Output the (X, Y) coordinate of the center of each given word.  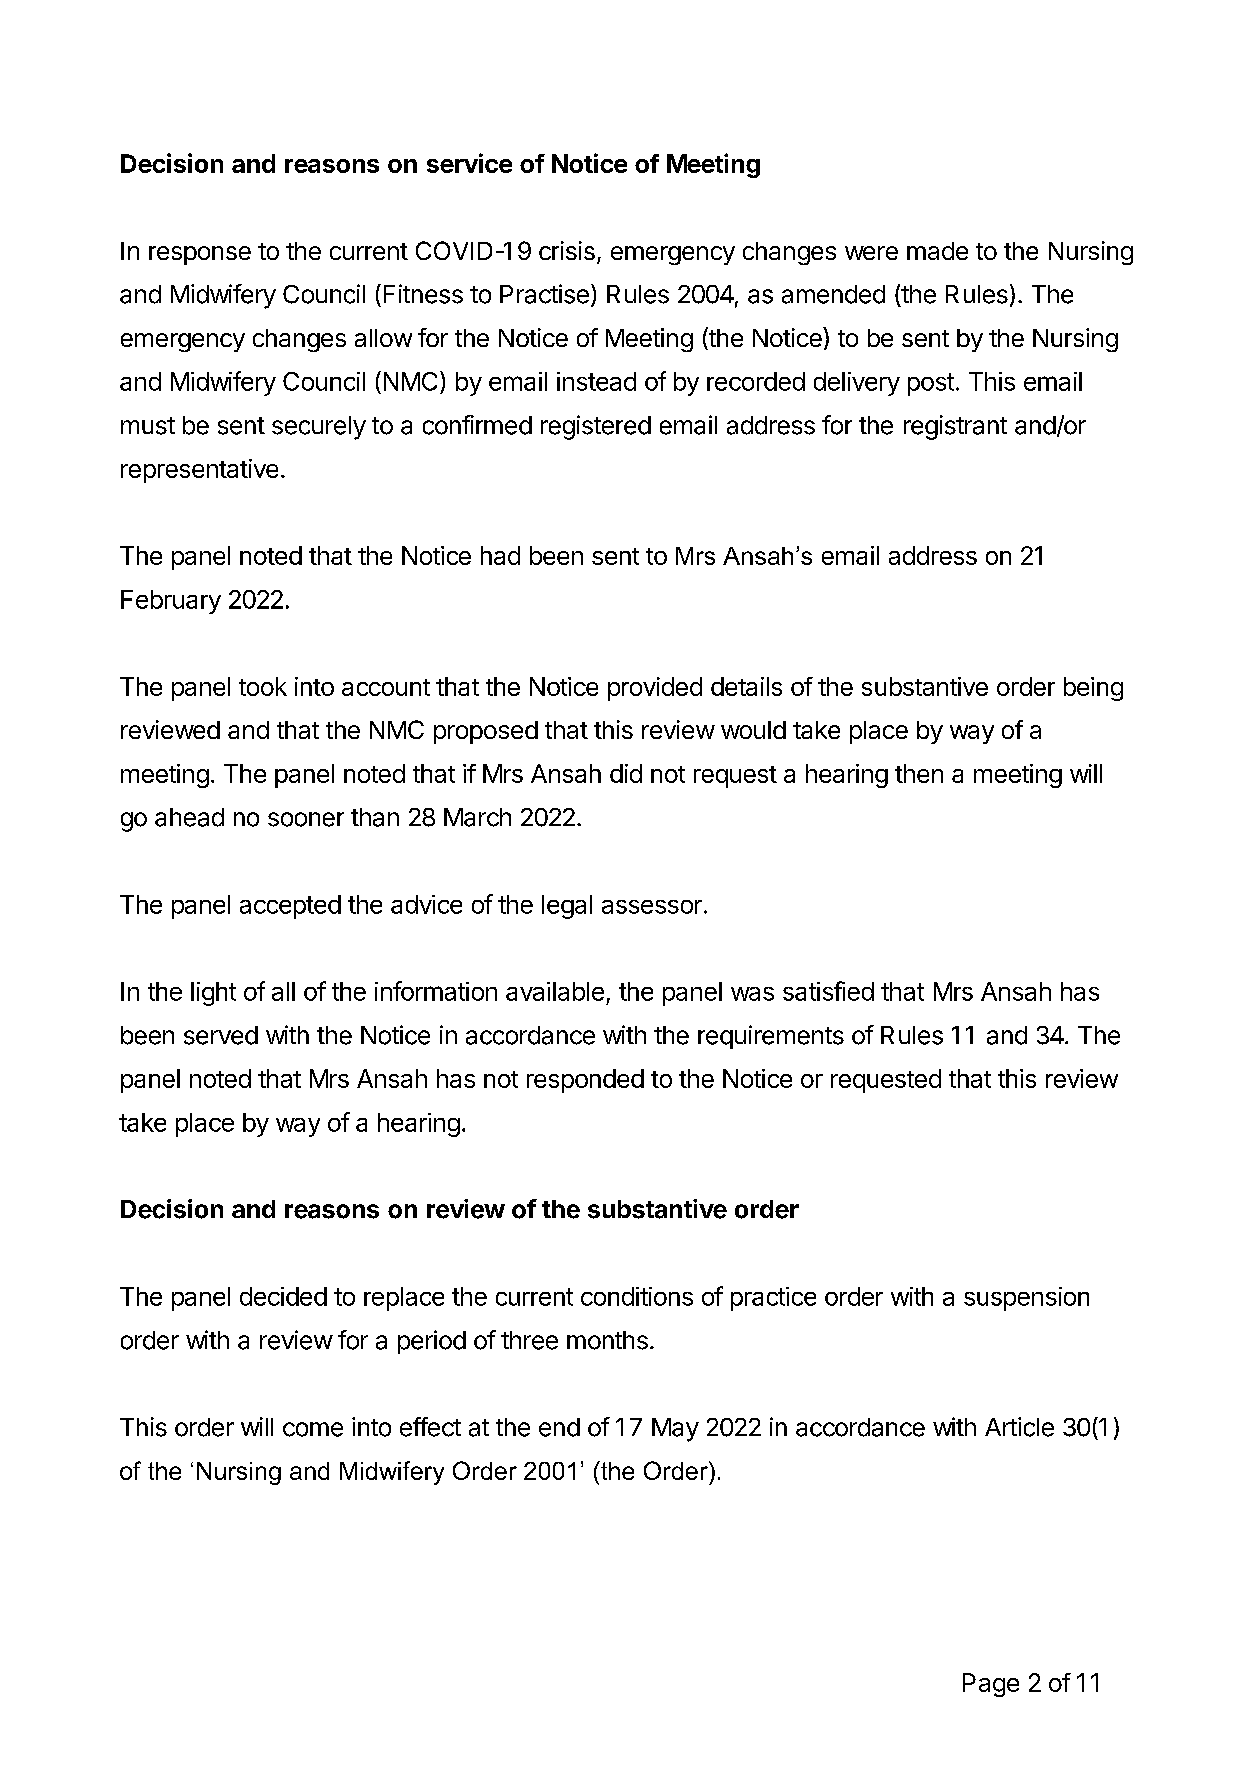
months (607, 1340)
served (221, 1035)
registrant (955, 427)
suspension (1026, 1299)
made (937, 251)
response (200, 255)
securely (319, 428)
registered (596, 427)
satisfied (828, 991)
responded (585, 1081)
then (919, 773)
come (313, 1429)
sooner (306, 819)
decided (283, 1296)
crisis (567, 250)
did (626, 773)
